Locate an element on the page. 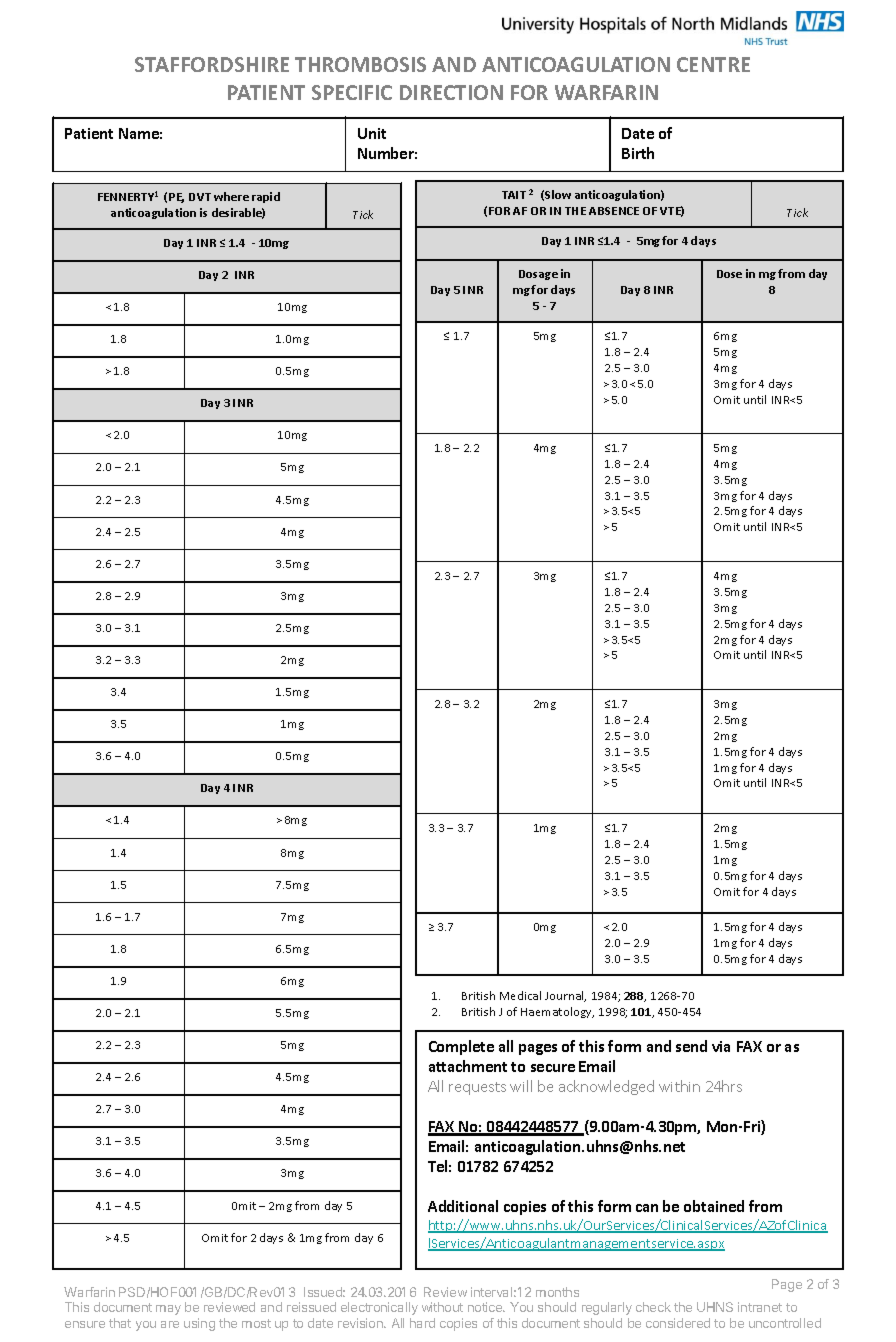  Medical is located at coordinates (520, 995).
